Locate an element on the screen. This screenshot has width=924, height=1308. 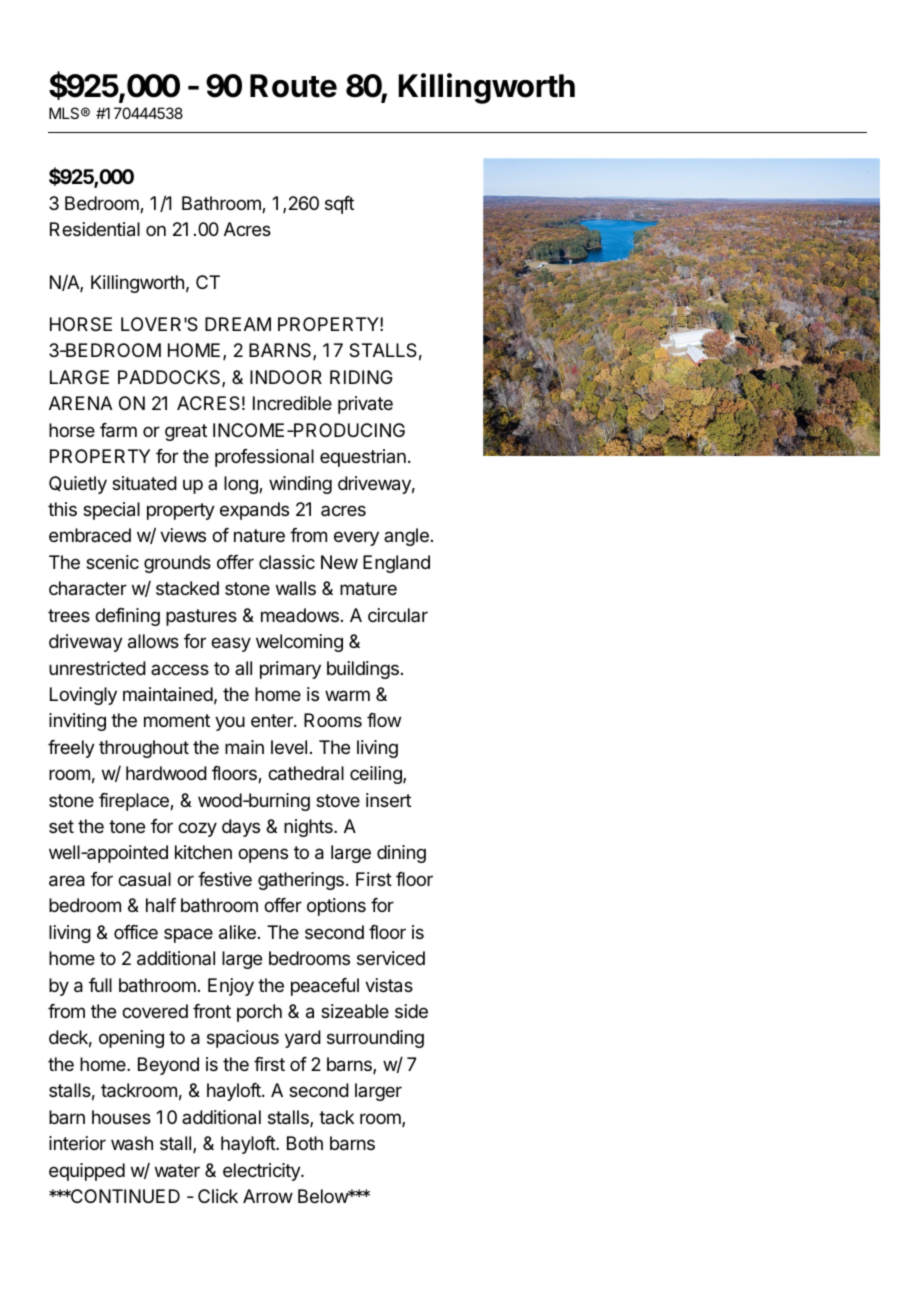
Route is located at coordinates (293, 86).
